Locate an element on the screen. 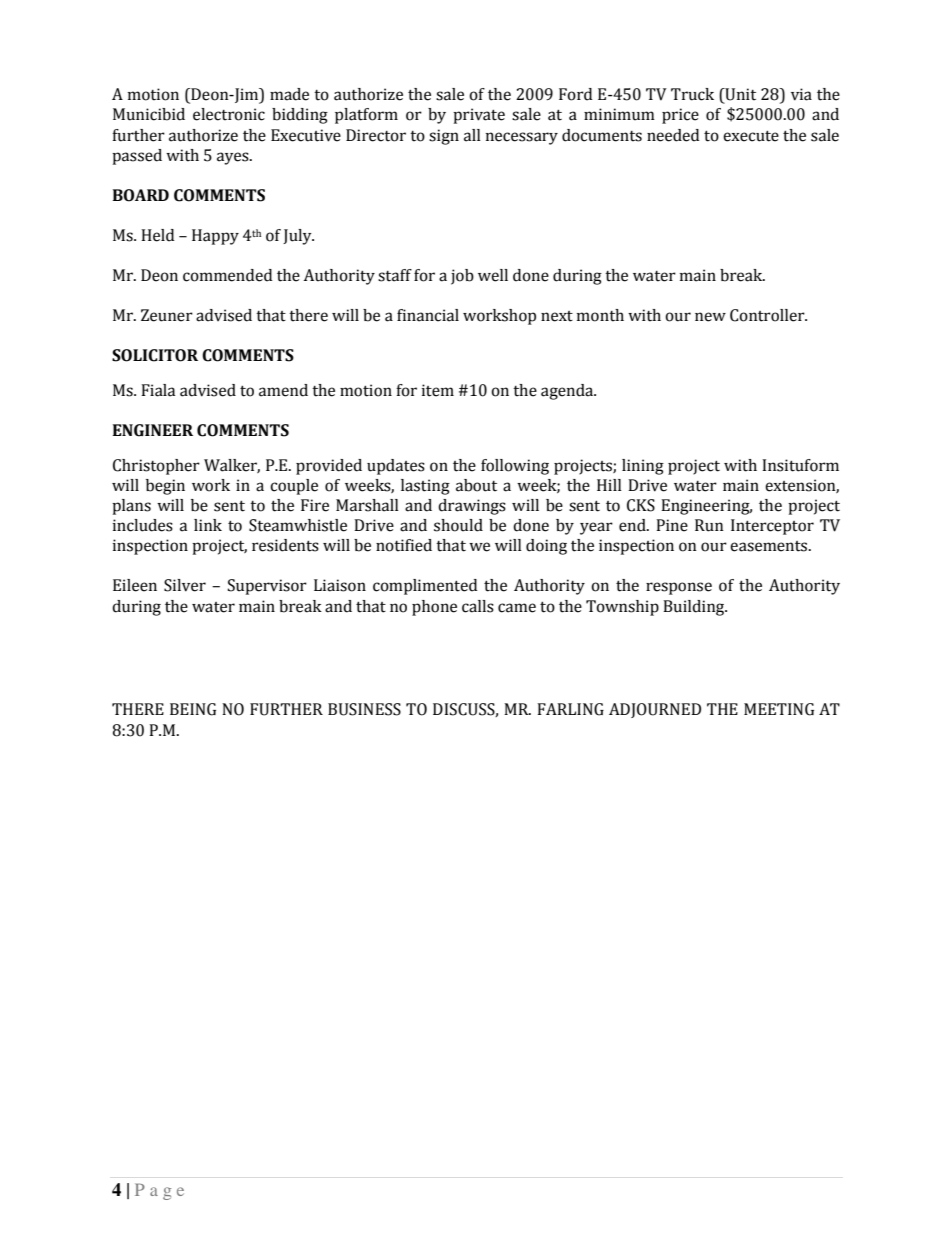 The image size is (952, 1233). link is located at coordinates (208, 525).
